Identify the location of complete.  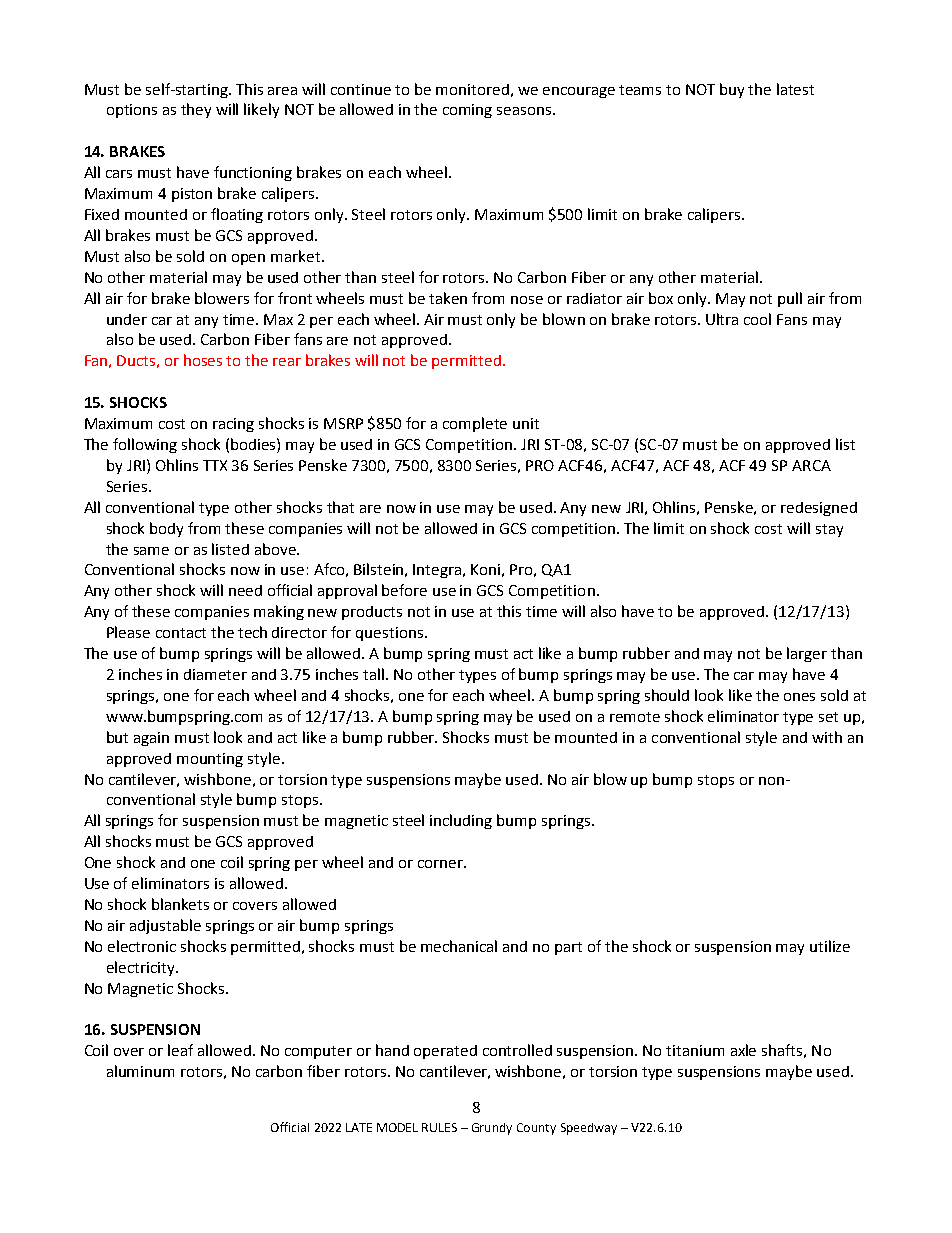
(475, 424).
